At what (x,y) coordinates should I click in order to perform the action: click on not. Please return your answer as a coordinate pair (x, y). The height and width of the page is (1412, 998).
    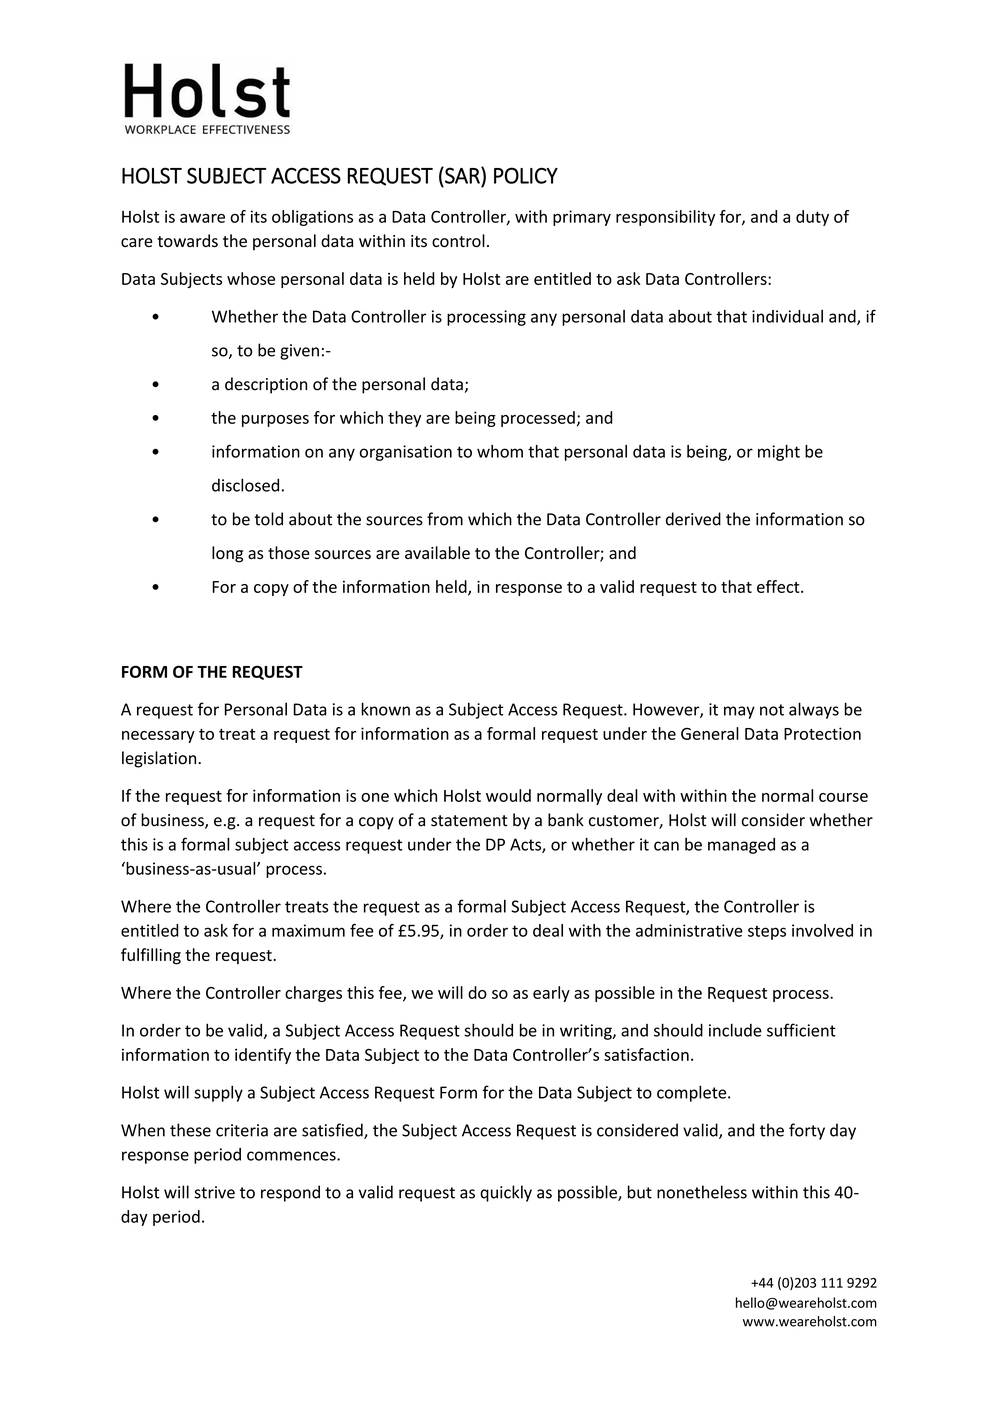
    Looking at the image, I should click on (772, 710).
